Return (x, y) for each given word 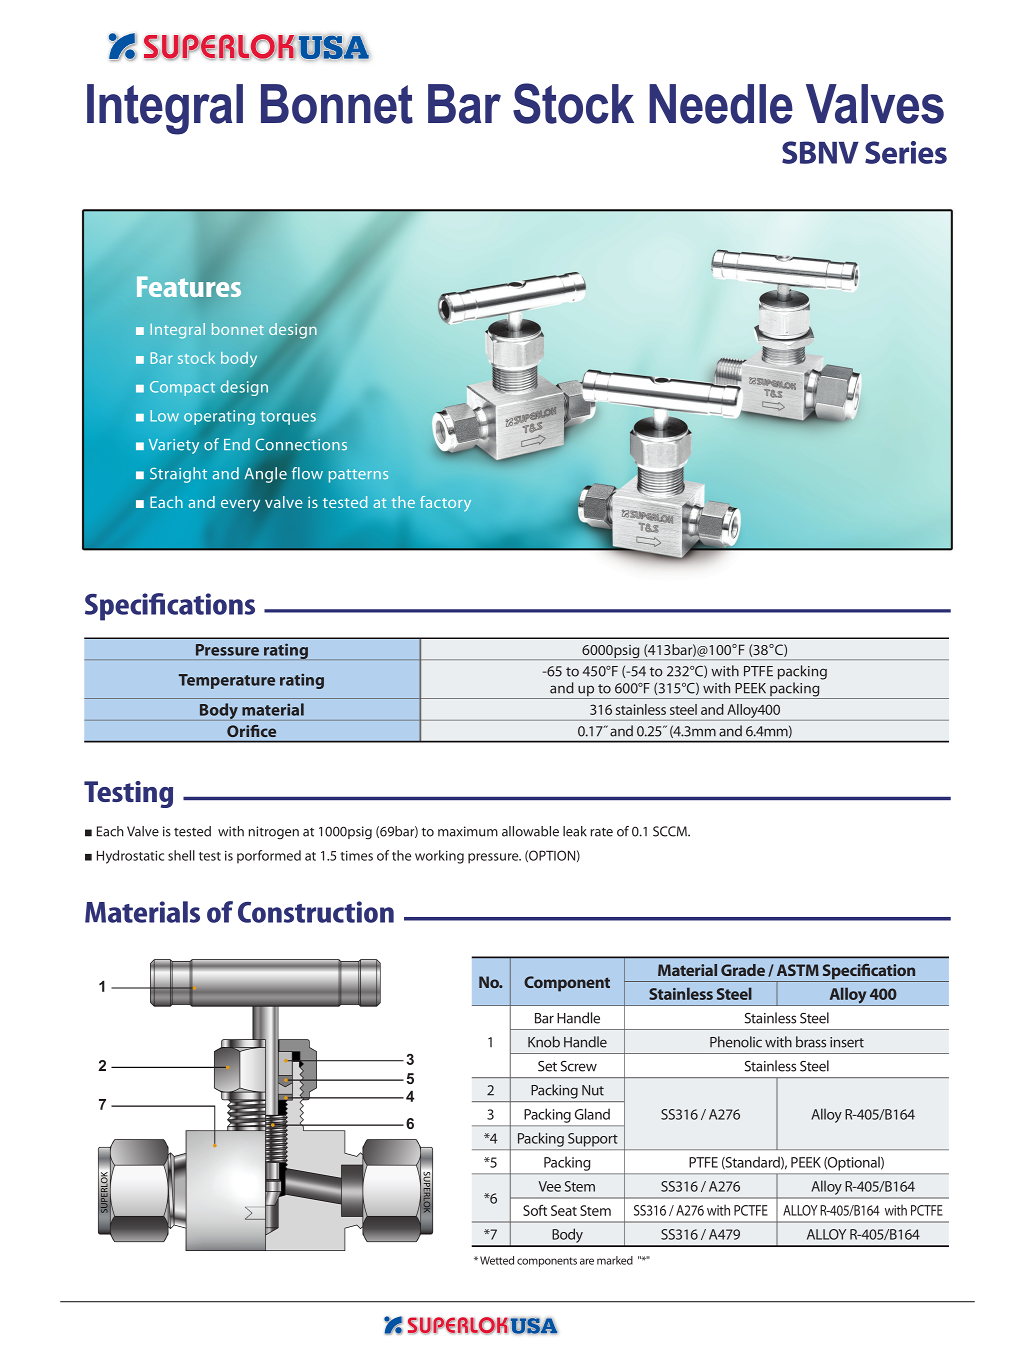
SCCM (671, 831)
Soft (535, 1210)
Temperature (227, 681)
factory (445, 503)
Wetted (497, 1260)
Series (906, 152)
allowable (530, 831)
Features (189, 286)
